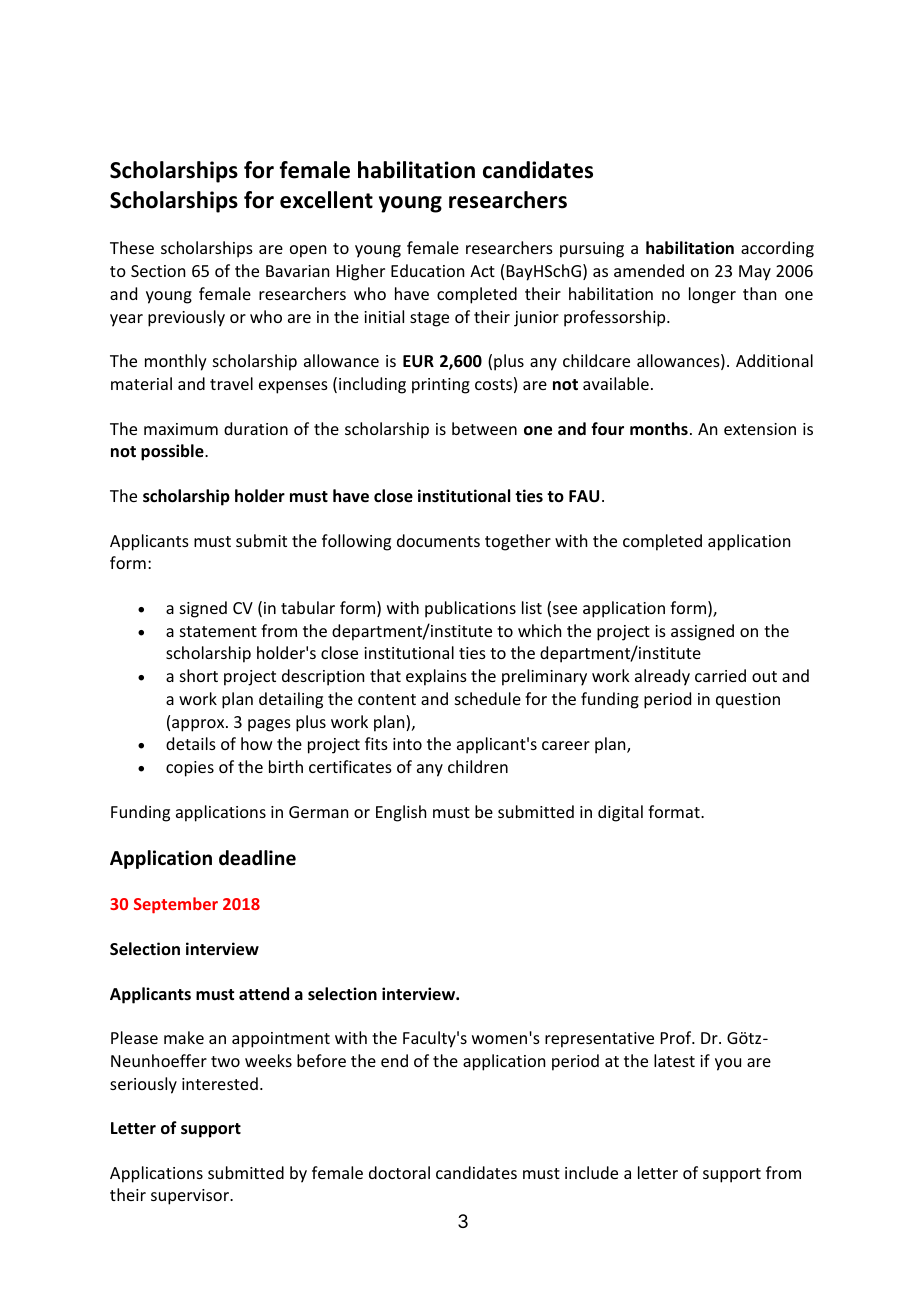 The width and height of the screenshot is (924, 1309). What do you see at coordinates (427, 270) in the screenshot?
I see `Education` at bounding box center [427, 270].
